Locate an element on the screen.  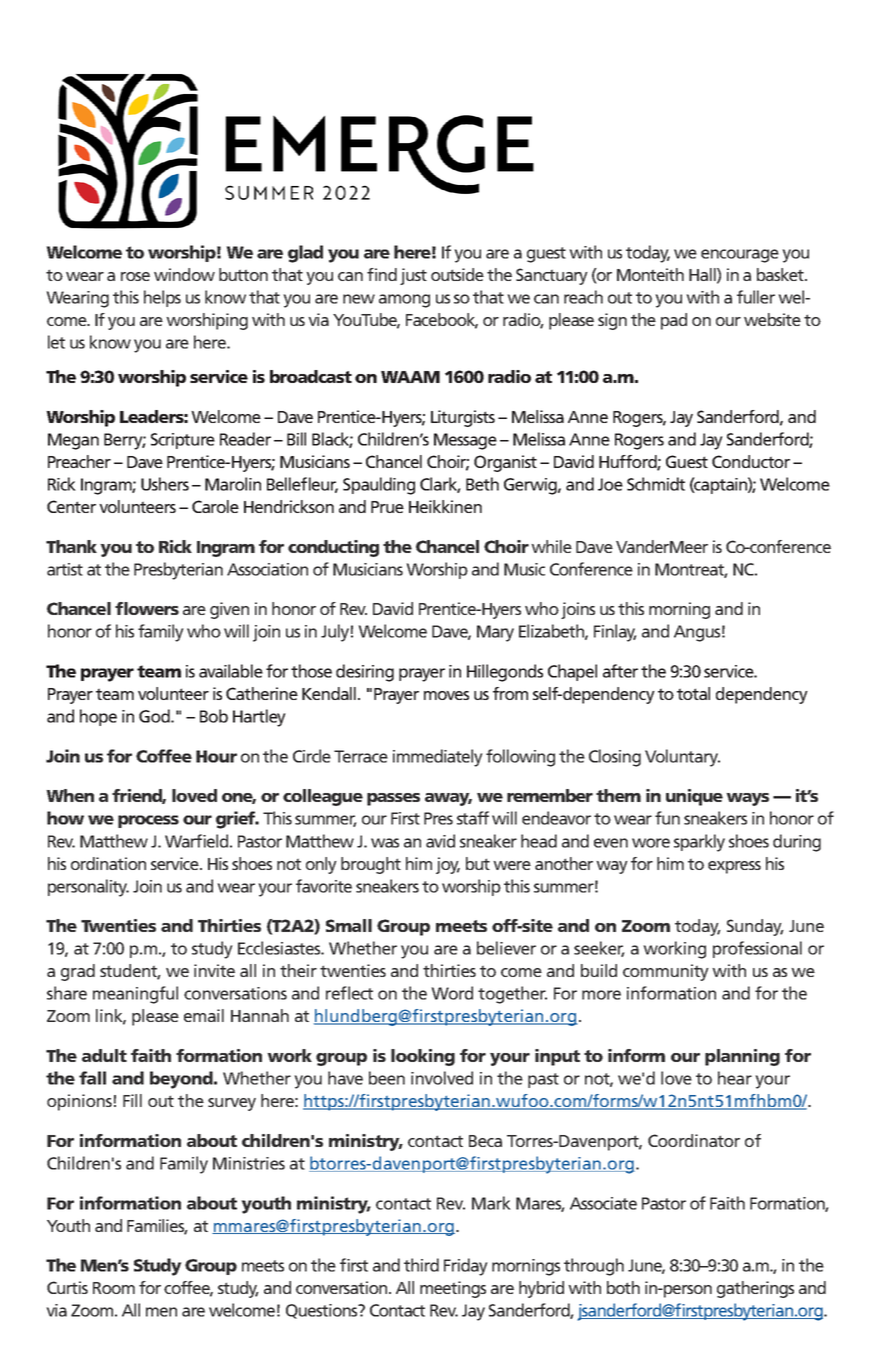
just is located at coordinates (413, 276).
